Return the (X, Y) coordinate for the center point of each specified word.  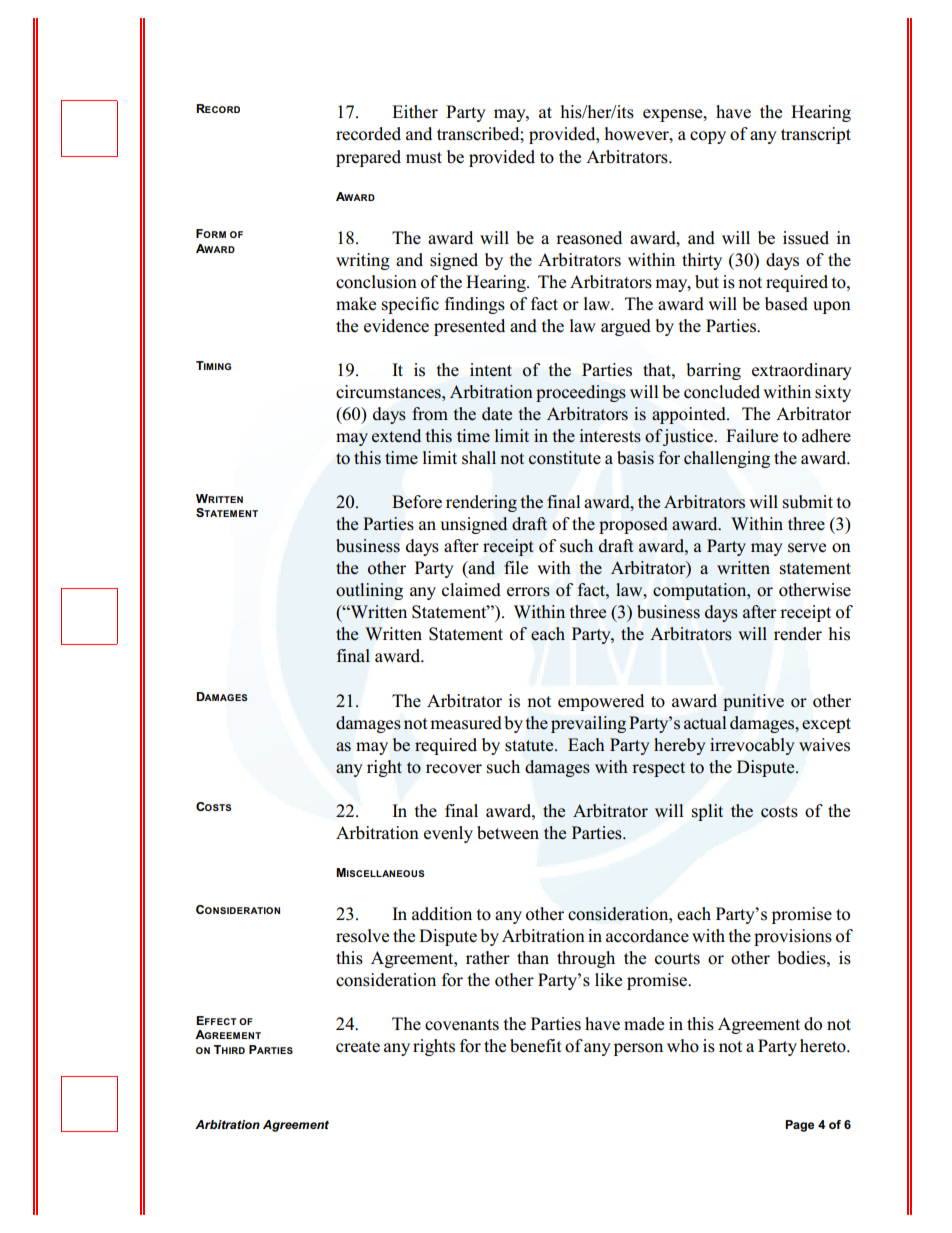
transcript (816, 135)
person (638, 1049)
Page (799, 1126)
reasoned (589, 238)
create (358, 1047)
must (424, 158)
